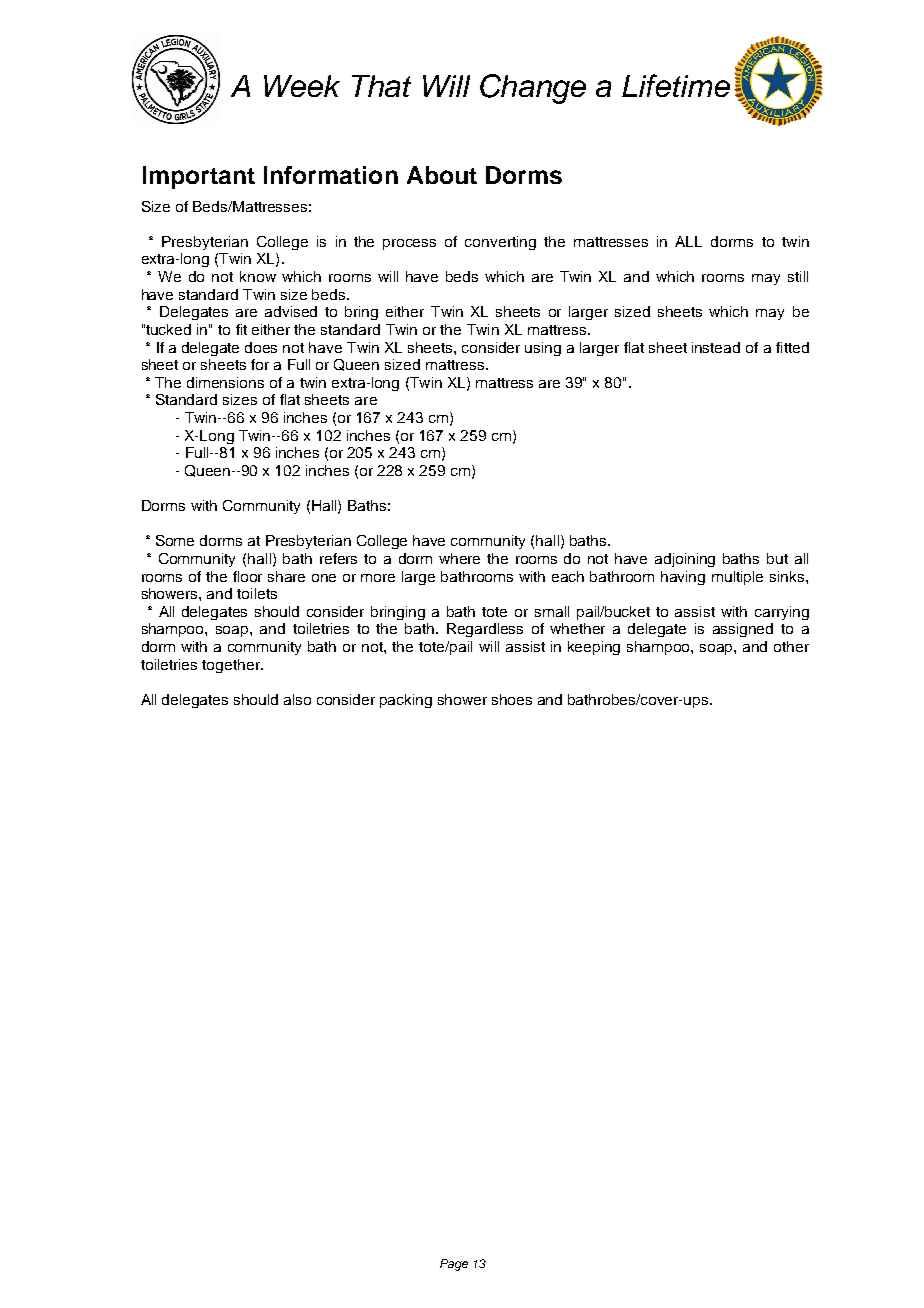 This screenshot has height=1308, width=924. What do you see at coordinates (676, 85) in the screenshot?
I see `Lifetime` at bounding box center [676, 85].
